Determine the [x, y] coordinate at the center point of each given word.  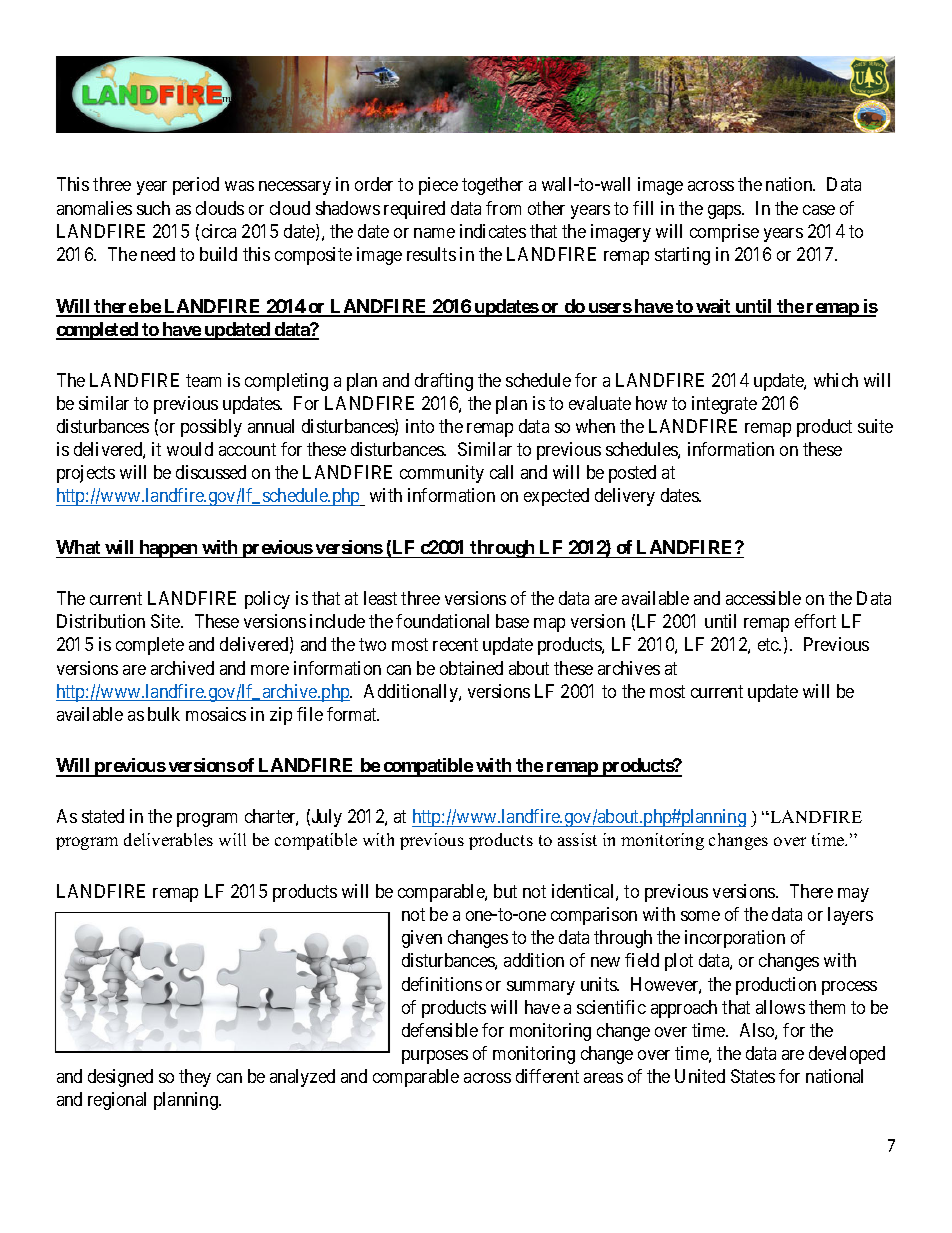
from [503, 208]
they [195, 1078]
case [819, 210]
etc [769, 645]
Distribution [101, 621]
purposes [435, 1057]
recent [455, 645]
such [153, 208]
